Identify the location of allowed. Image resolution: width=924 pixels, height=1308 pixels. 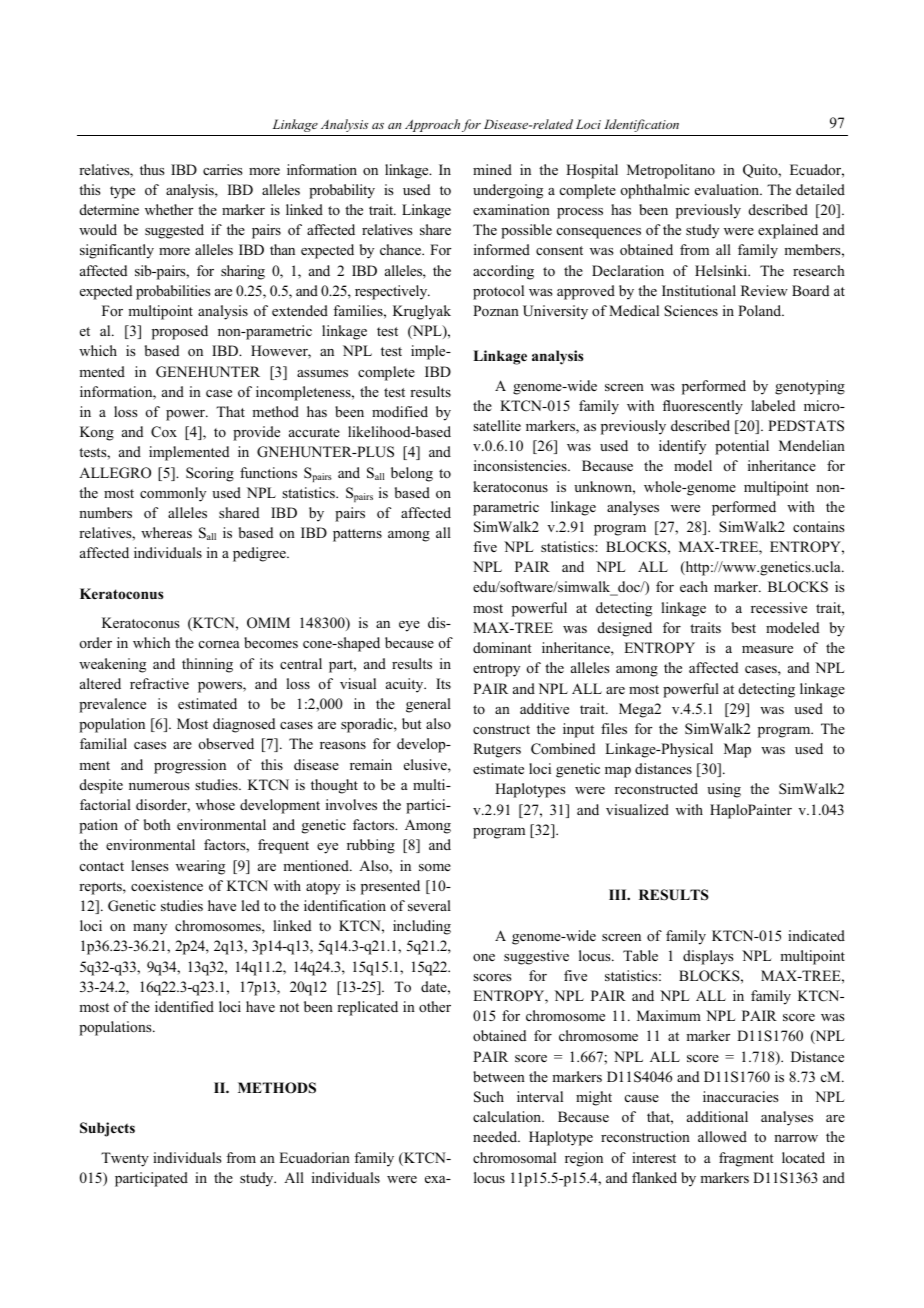
(722, 1136).
